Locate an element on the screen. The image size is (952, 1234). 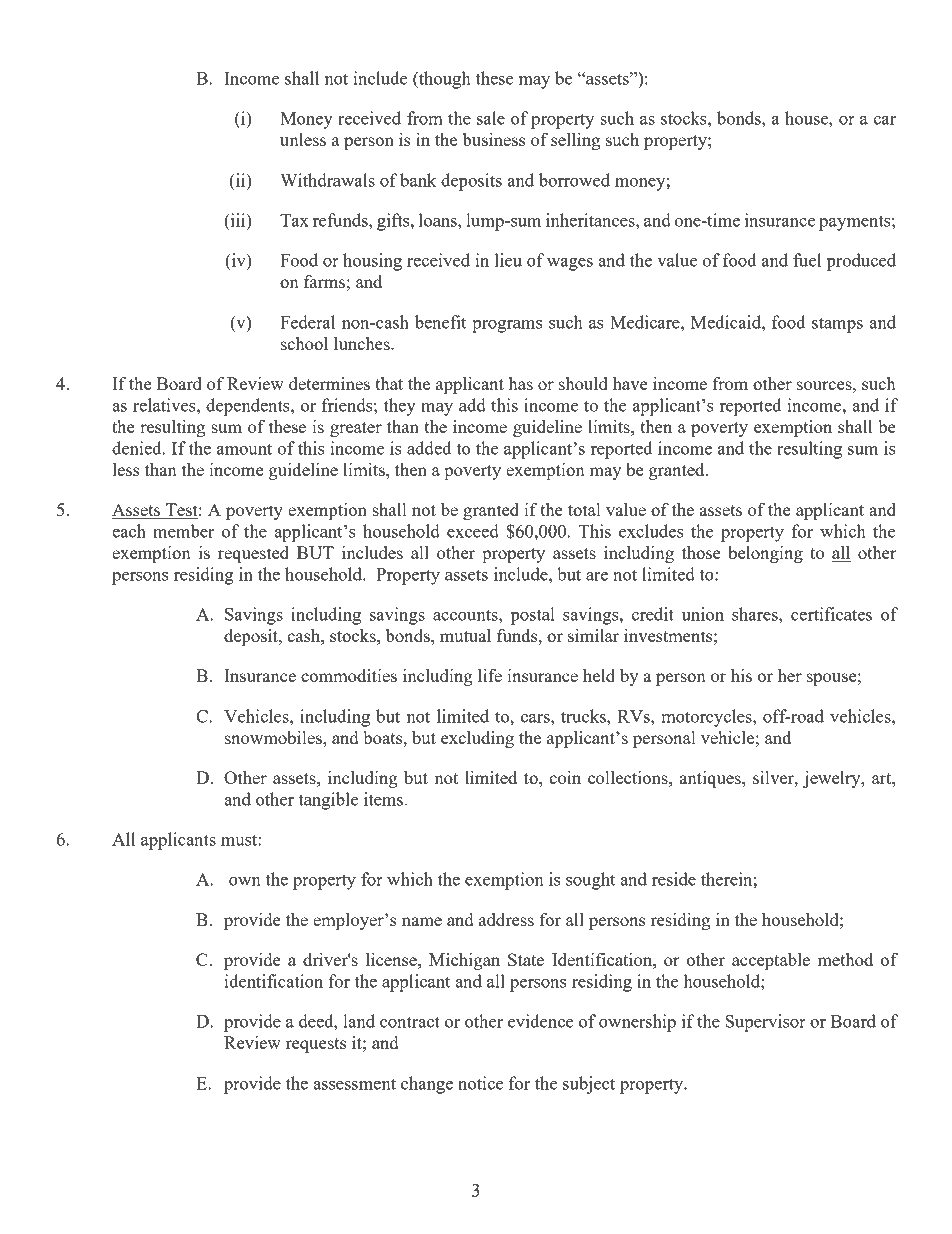
requests is located at coordinates (316, 1045).
